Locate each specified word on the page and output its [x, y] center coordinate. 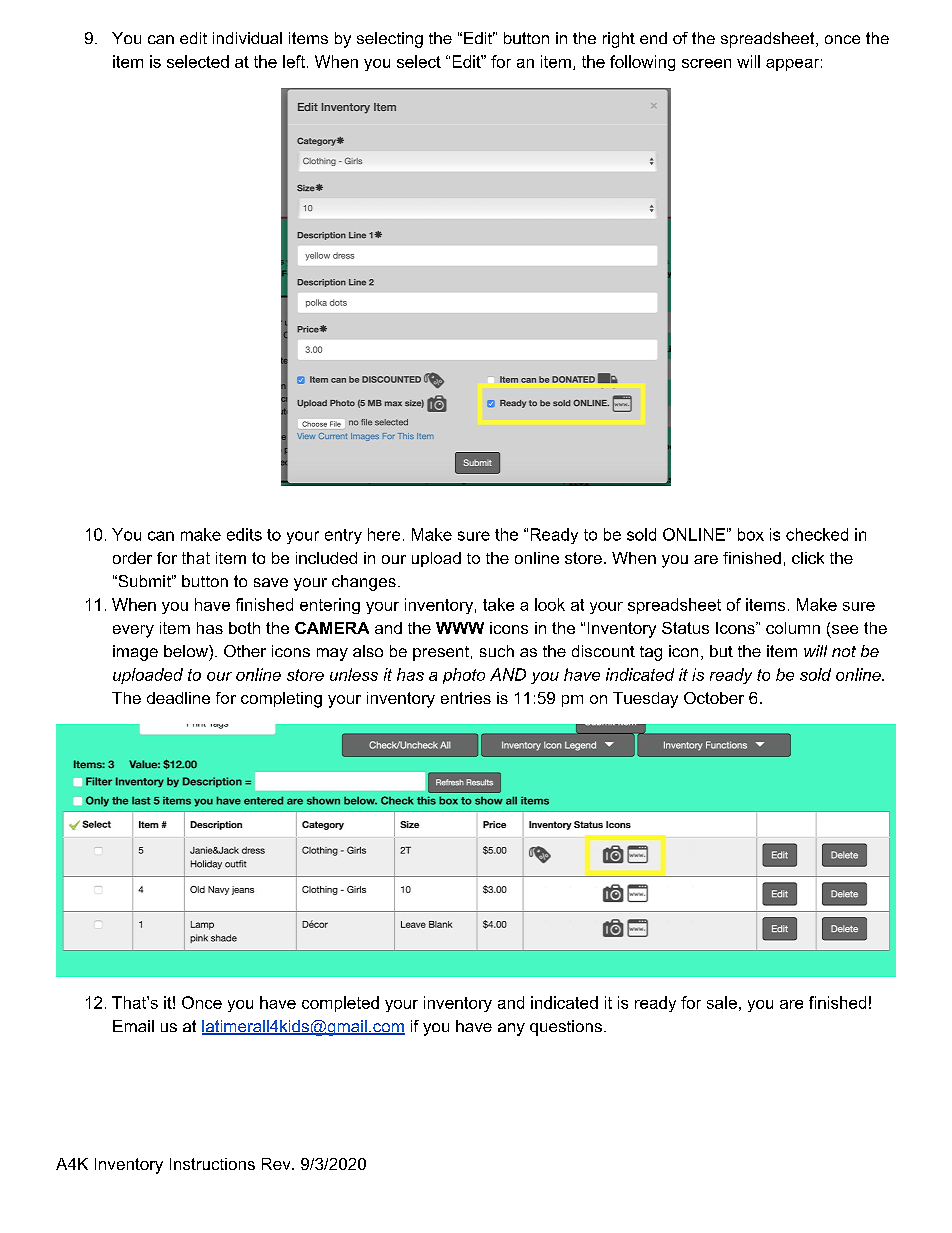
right [619, 40]
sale [722, 1002]
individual [247, 38]
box [751, 534]
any [511, 1029]
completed [340, 1004]
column [793, 628]
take [498, 604]
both [244, 628]
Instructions [212, 1164]
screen [706, 63]
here [384, 534]
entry [343, 536]
